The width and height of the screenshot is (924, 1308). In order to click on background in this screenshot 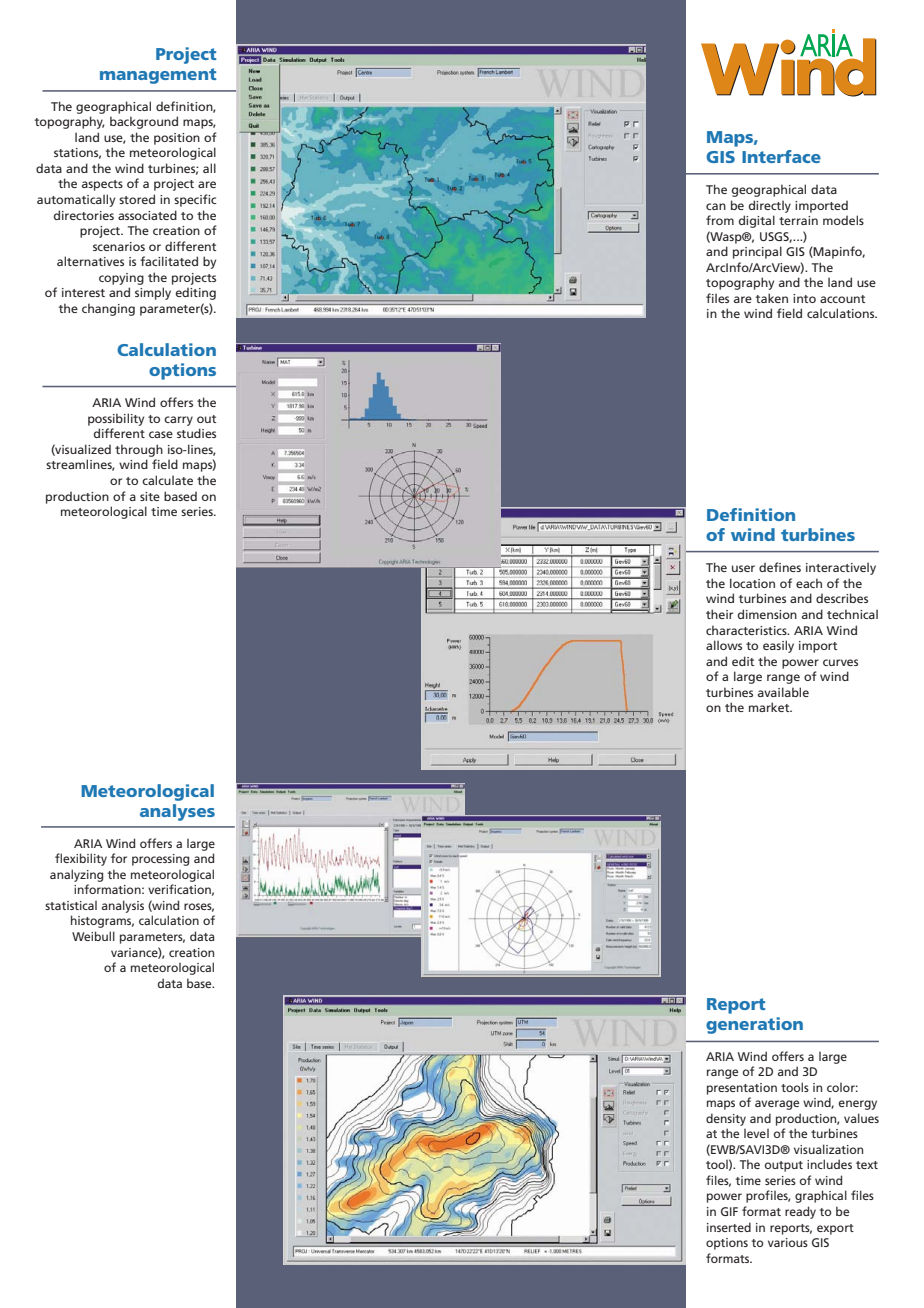, I will do `click(144, 122)`.
